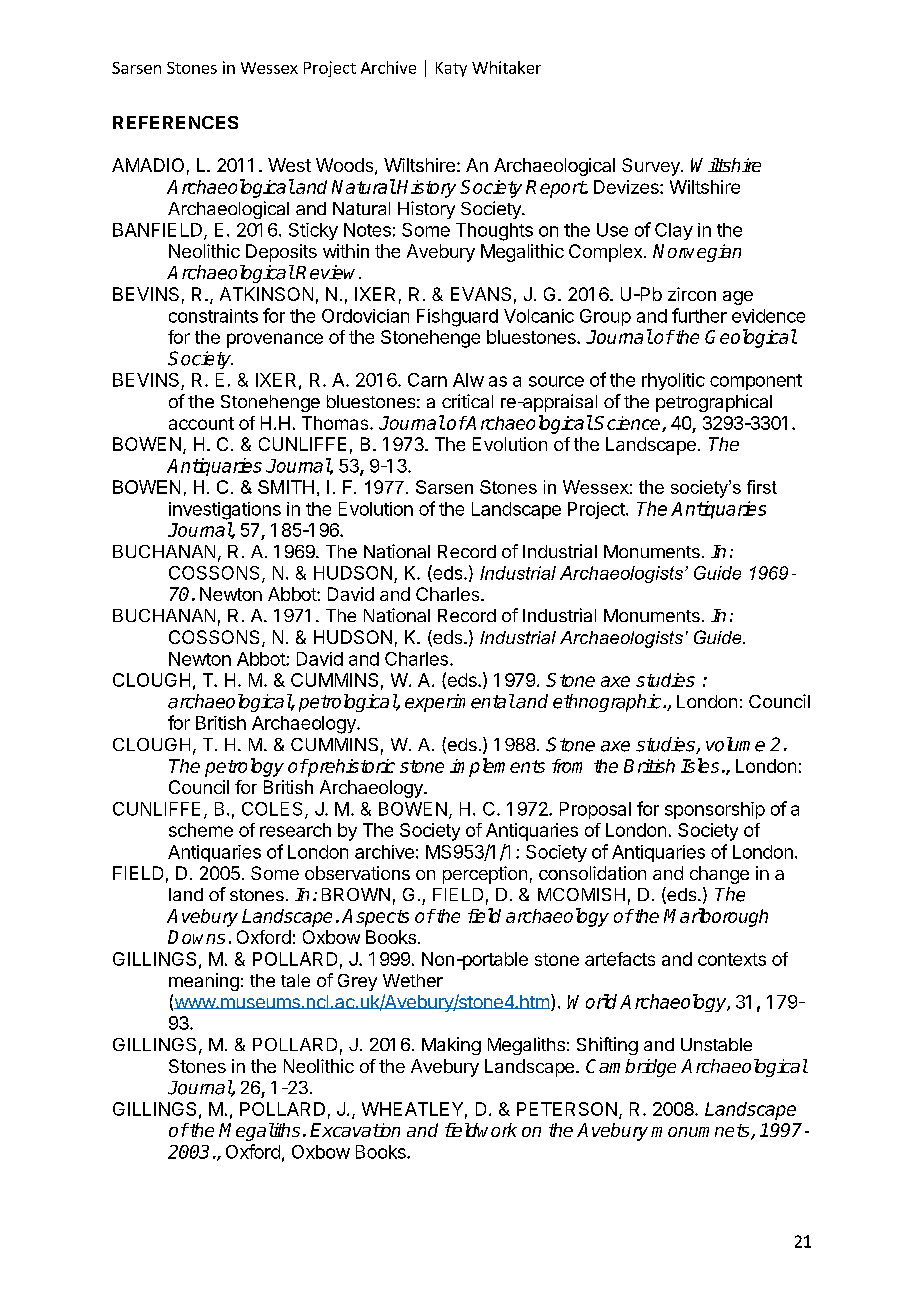  What do you see at coordinates (451, 1046) in the screenshot?
I see `Making` at bounding box center [451, 1046].
